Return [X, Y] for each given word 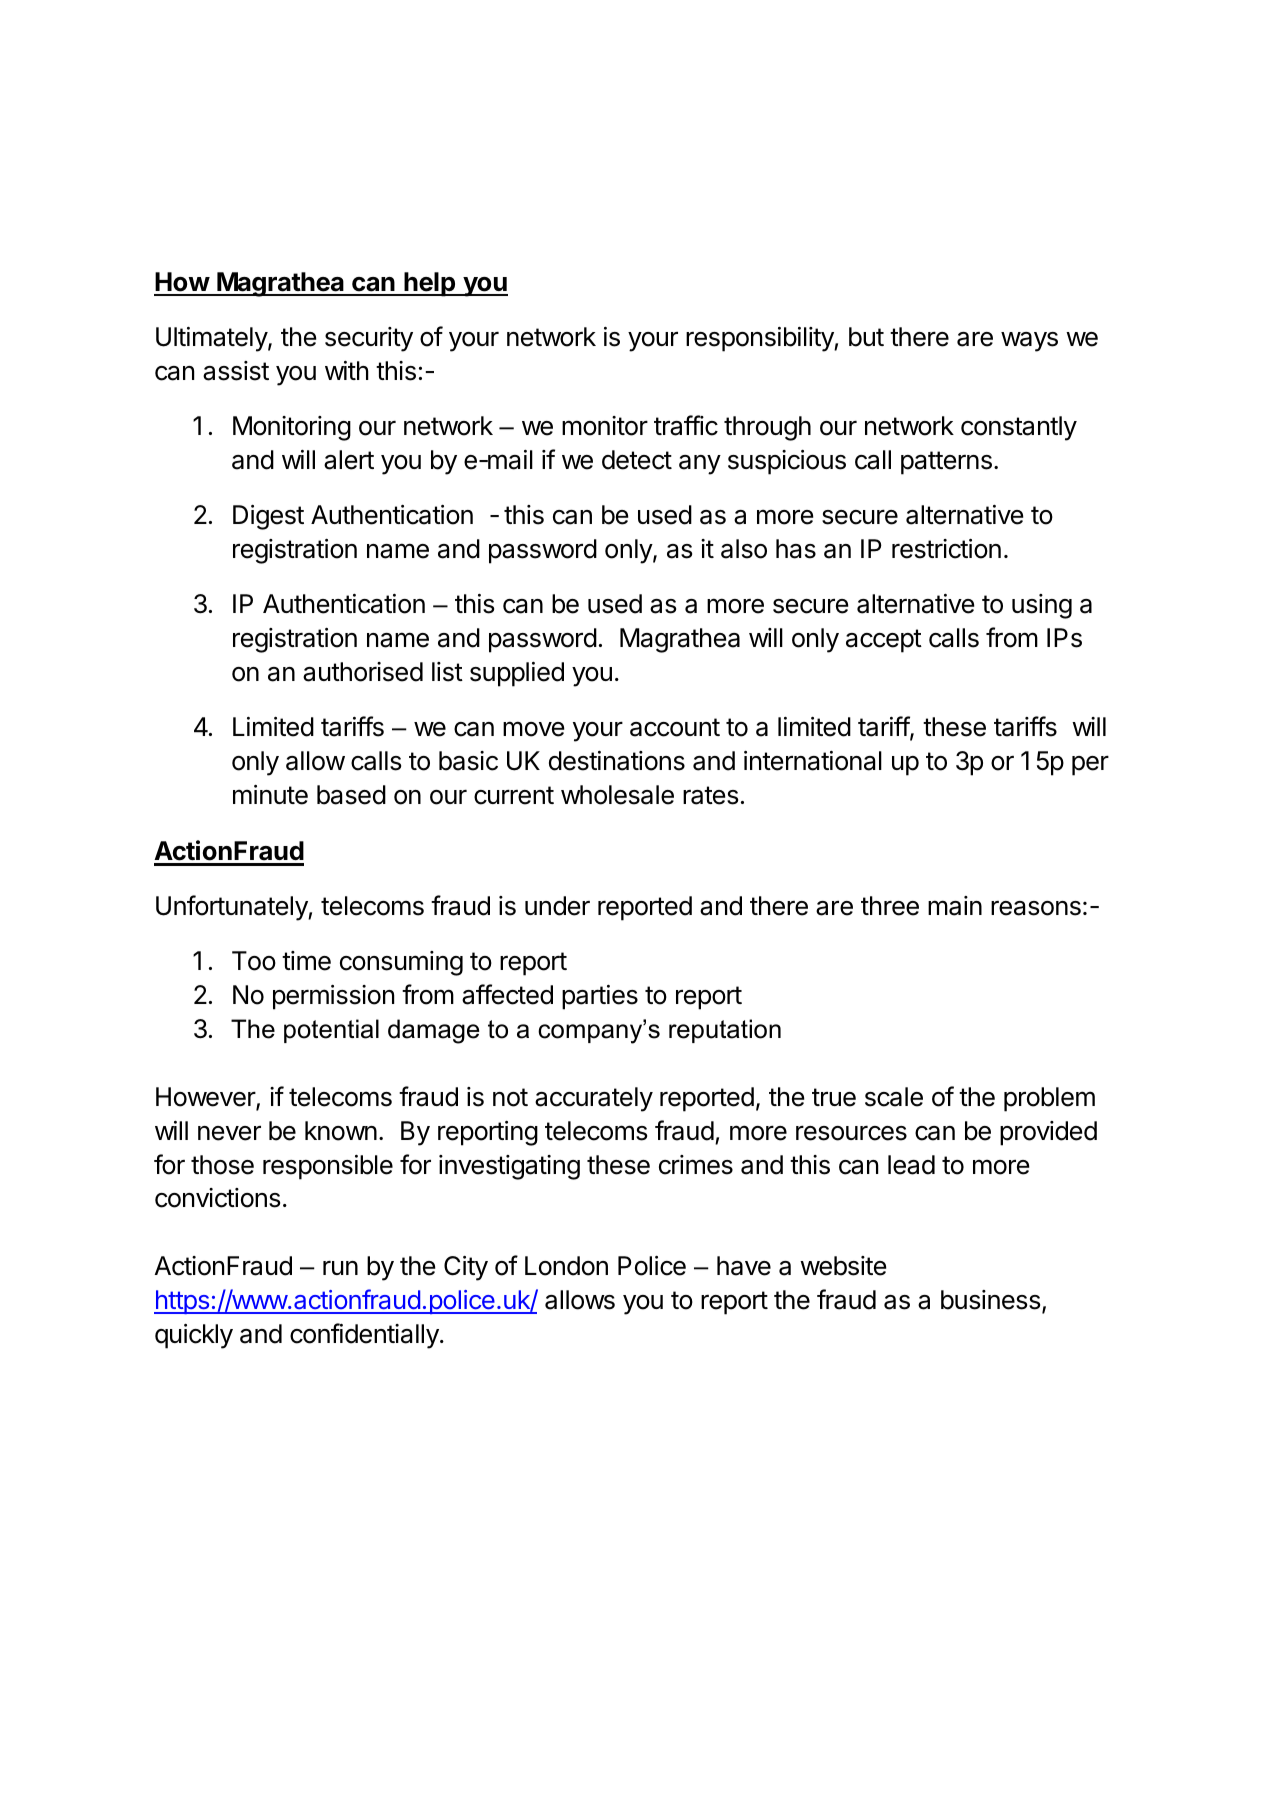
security [369, 339]
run [340, 1268]
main [955, 906]
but [866, 337]
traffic [686, 425]
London [566, 1266]
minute [270, 795]
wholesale [617, 795]
